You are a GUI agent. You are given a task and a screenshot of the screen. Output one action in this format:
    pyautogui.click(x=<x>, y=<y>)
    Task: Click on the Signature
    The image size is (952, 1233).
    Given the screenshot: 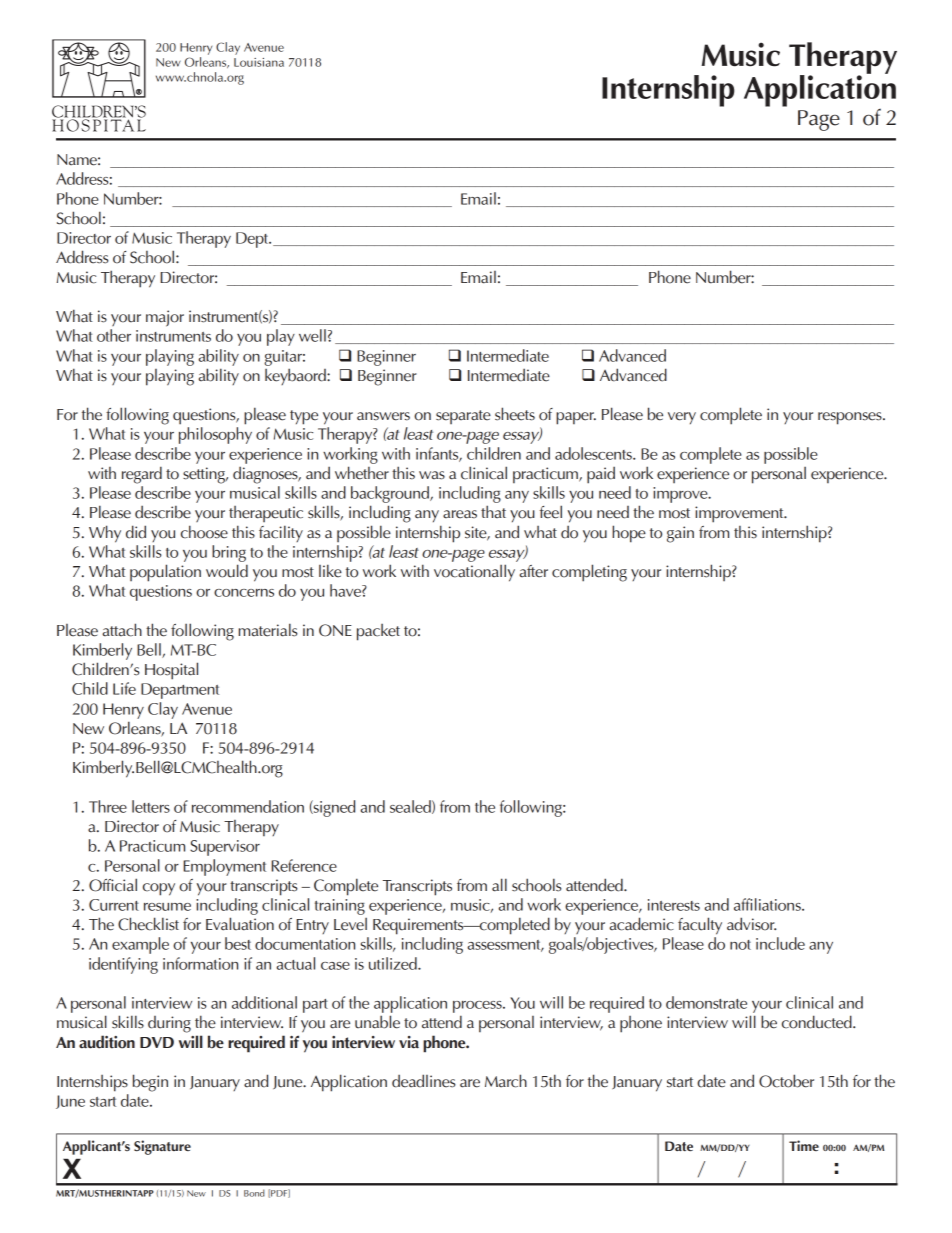 What is the action you would take?
    pyautogui.click(x=162, y=1147)
